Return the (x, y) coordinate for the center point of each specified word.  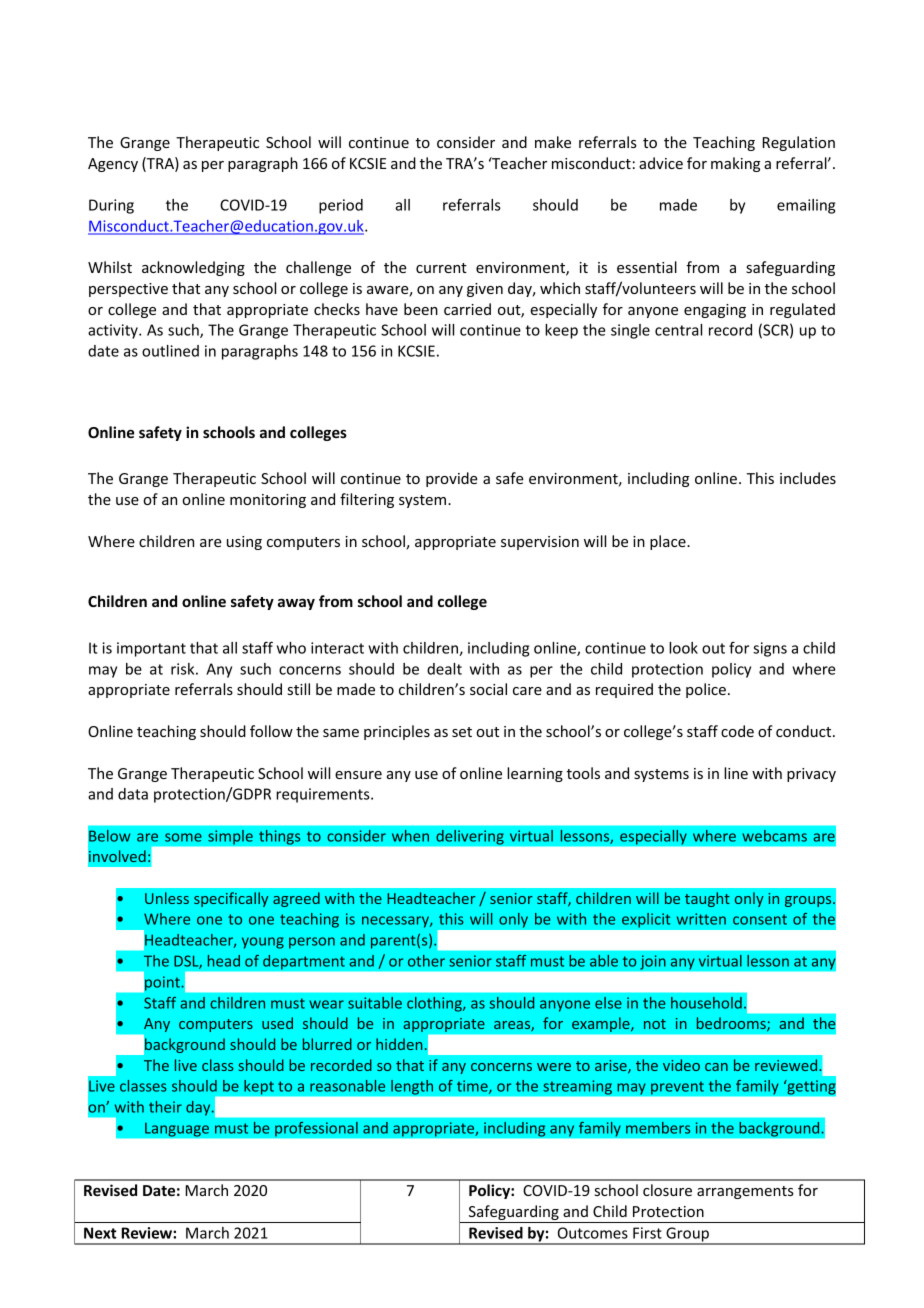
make (553, 142)
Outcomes (593, 1233)
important (151, 649)
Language (177, 1129)
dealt (444, 669)
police (706, 690)
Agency (113, 165)
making (735, 164)
